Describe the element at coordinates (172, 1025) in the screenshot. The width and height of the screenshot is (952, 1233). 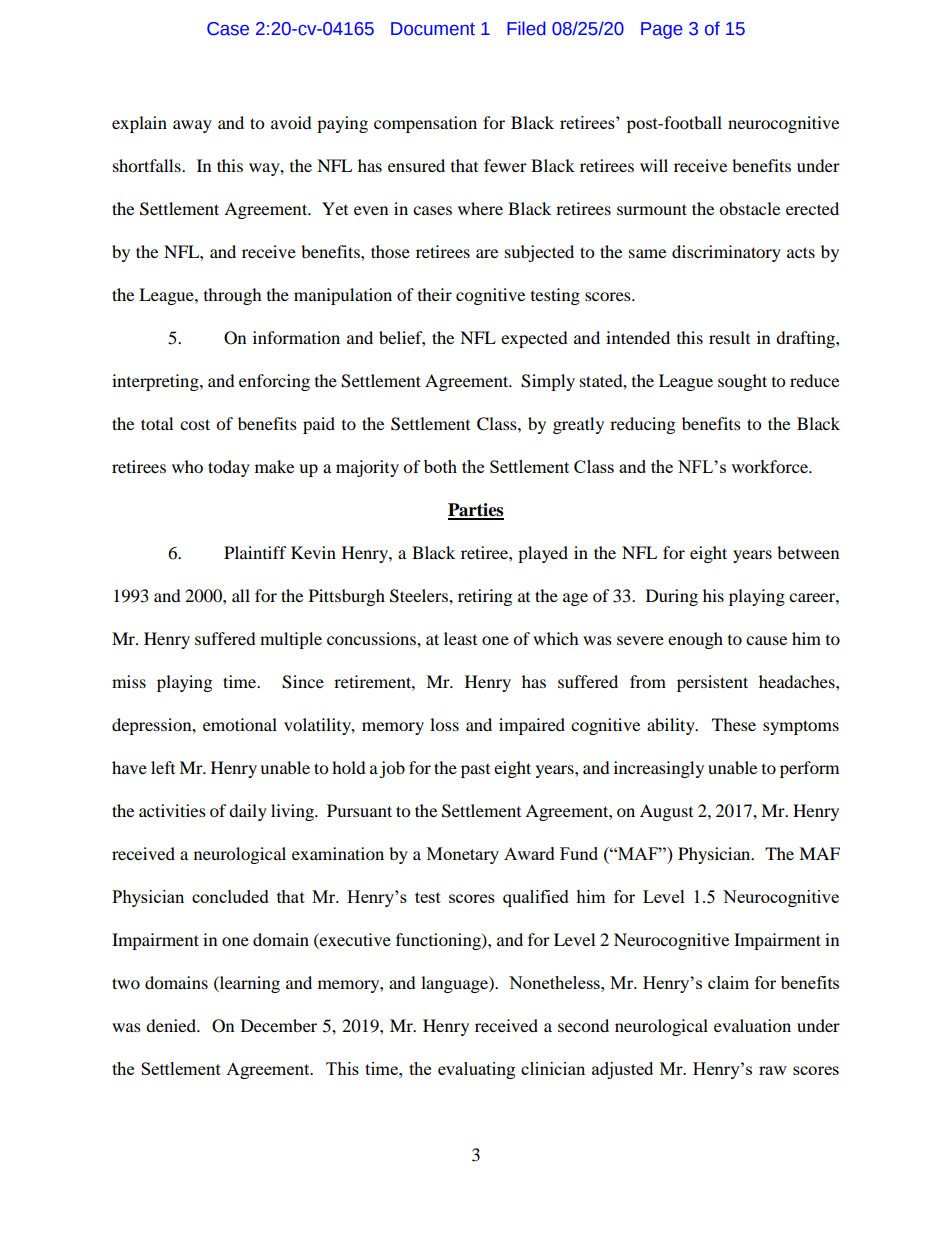
I see `denied` at that location.
